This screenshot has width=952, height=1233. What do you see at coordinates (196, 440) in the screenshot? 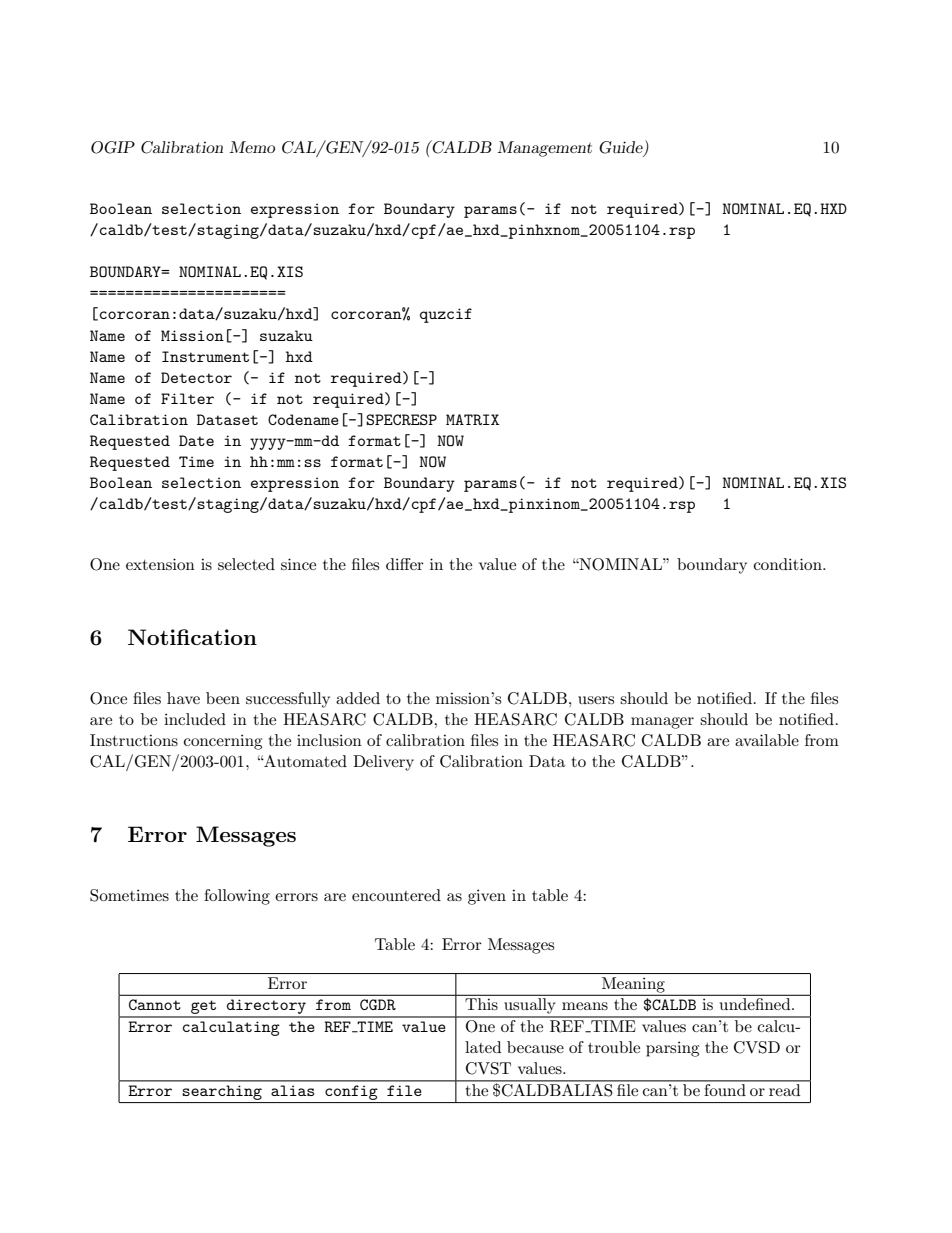
I see `Date` at bounding box center [196, 440].
